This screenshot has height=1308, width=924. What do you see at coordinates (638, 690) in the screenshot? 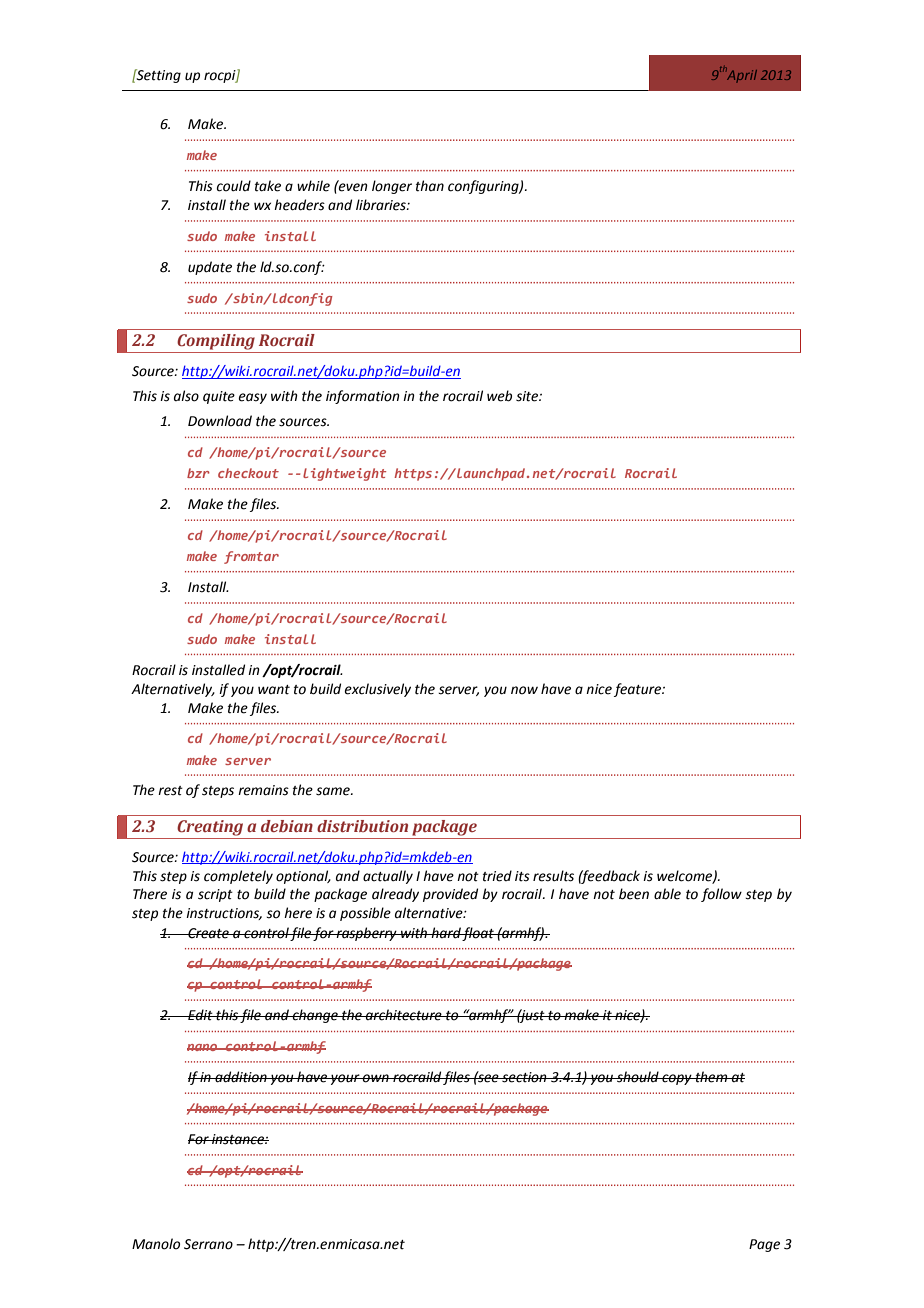
I see `feature` at bounding box center [638, 690].
